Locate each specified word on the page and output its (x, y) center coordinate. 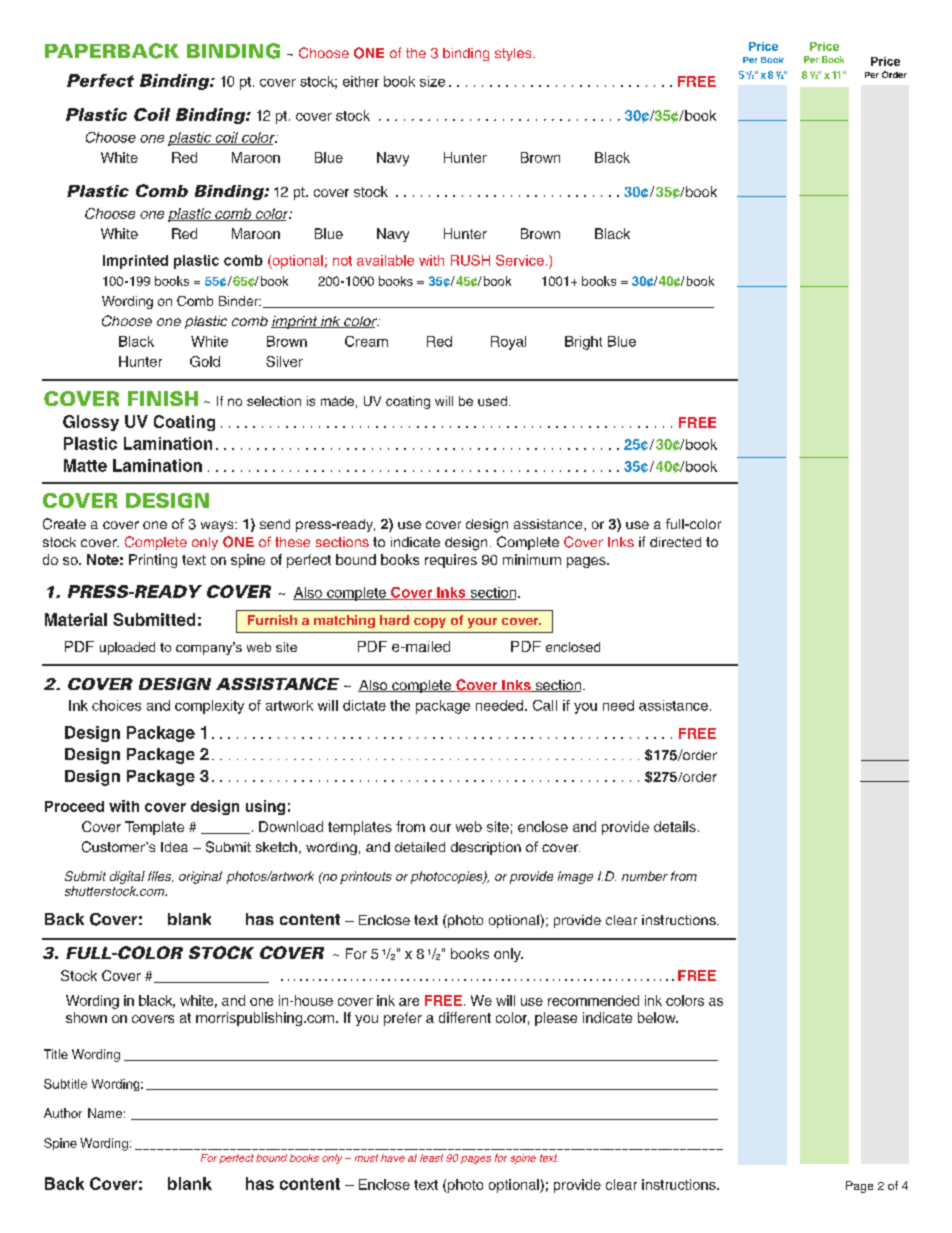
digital (127, 877)
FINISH (163, 398)
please (556, 1019)
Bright (583, 343)
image (575, 877)
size (432, 81)
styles (514, 54)
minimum (532, 559)
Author (63, 1113)
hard (394, 620)
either (361, 81)
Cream (366, 341)
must (366, 1158)
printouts (366, 877)
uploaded (127, 648)
